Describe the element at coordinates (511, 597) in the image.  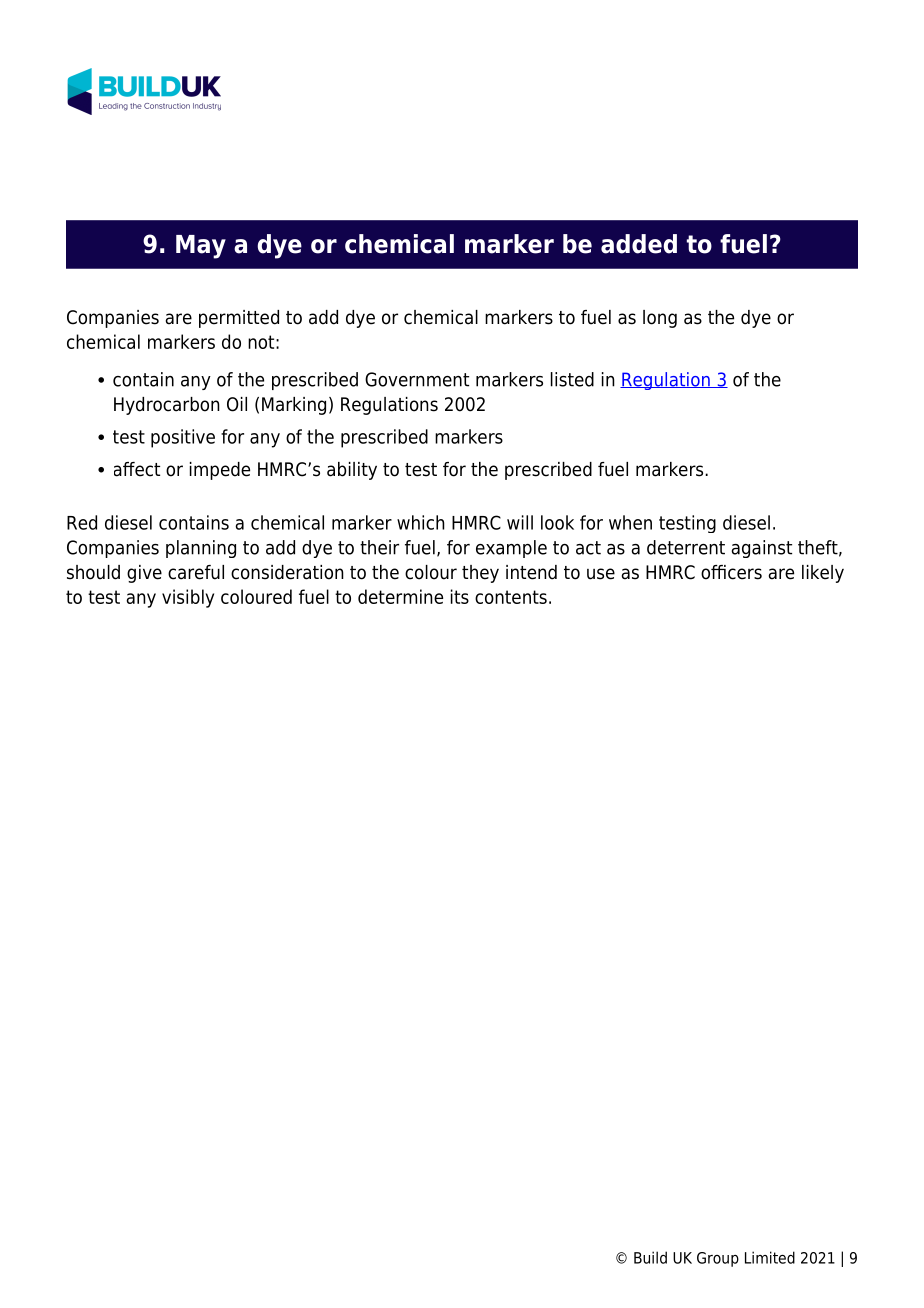
I see `contents` at that location.
